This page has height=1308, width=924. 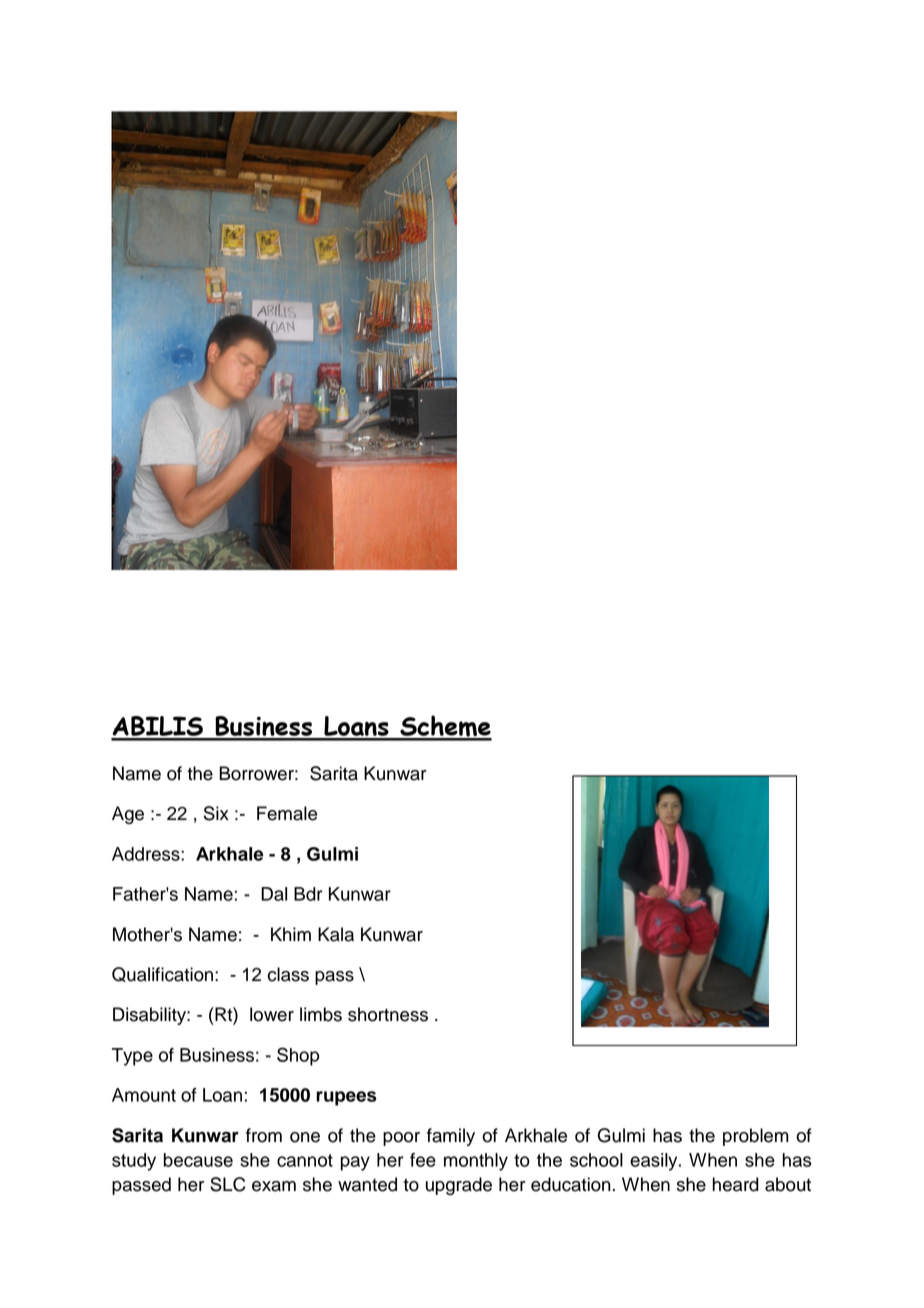 I want to click on shortness, so click(x=388, y=1014).
